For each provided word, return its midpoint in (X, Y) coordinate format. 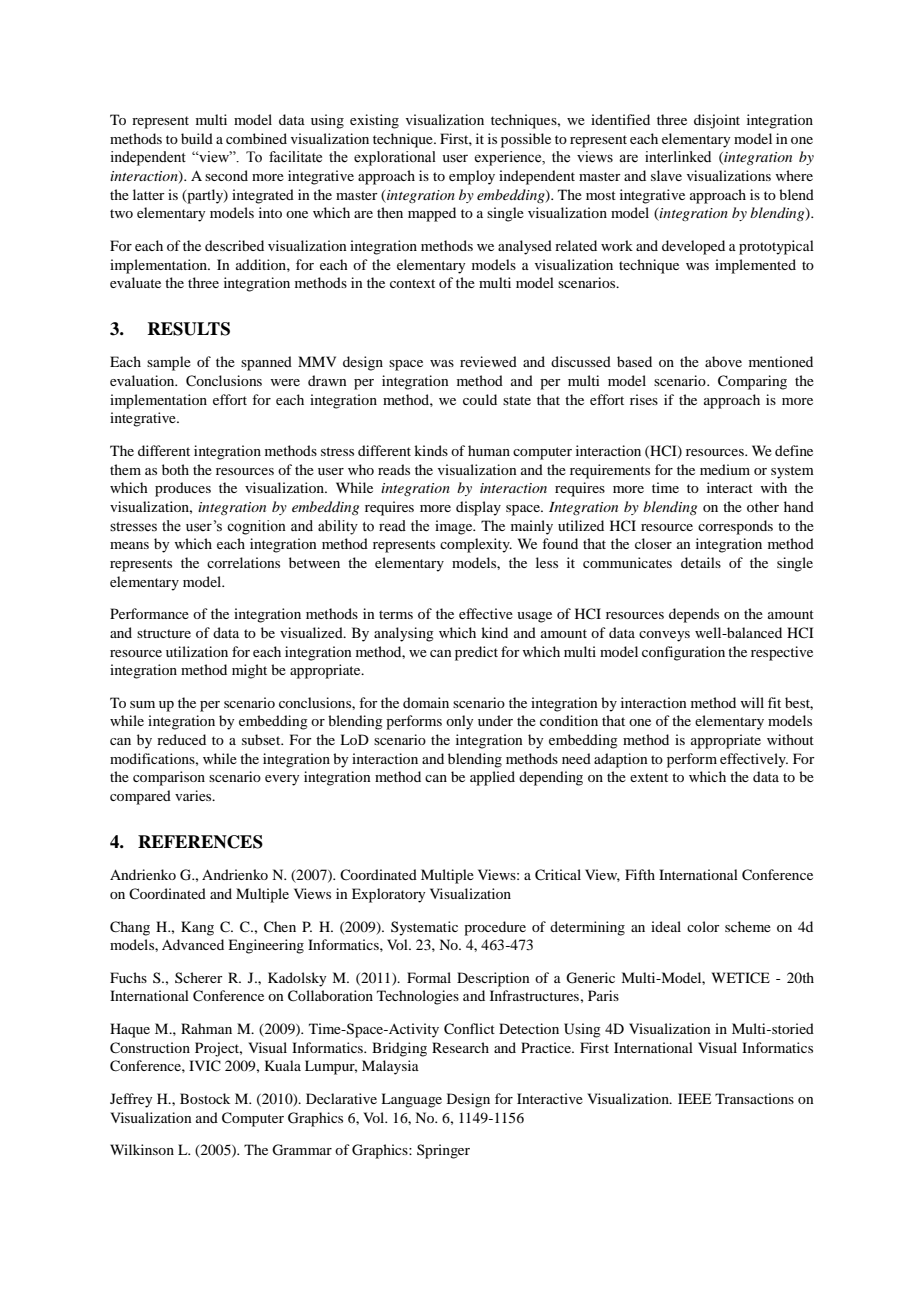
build (197, 138)
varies (194, 795)
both (175, 469)
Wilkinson (142, 1149)
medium (725, 469)
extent (649, 777)
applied (492, 778)
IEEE (694, 1098)
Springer (443, 1151)
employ (472, 177)
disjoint (717, 121)
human (489, 450)
